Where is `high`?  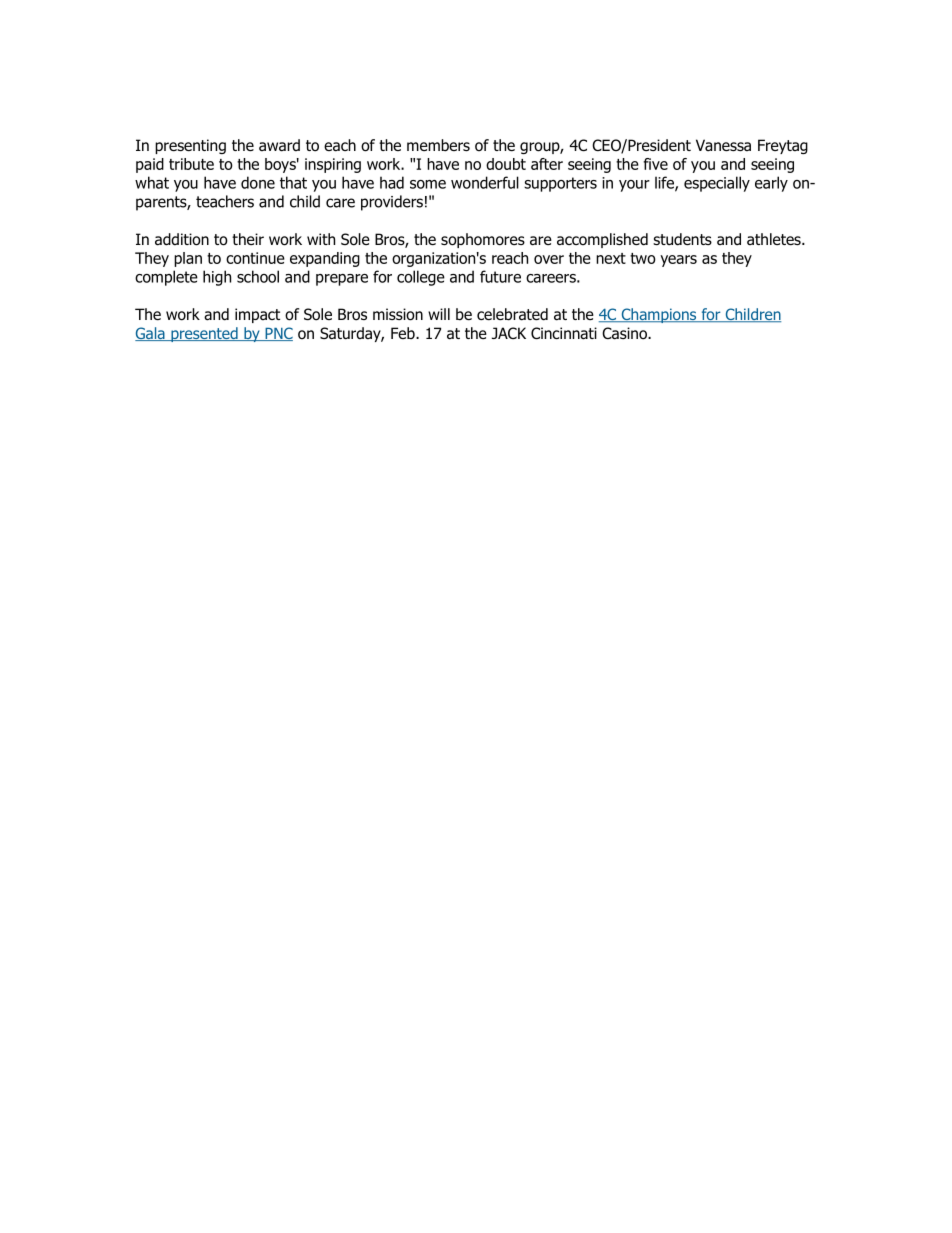 high is located at coordinates (217, 278).
